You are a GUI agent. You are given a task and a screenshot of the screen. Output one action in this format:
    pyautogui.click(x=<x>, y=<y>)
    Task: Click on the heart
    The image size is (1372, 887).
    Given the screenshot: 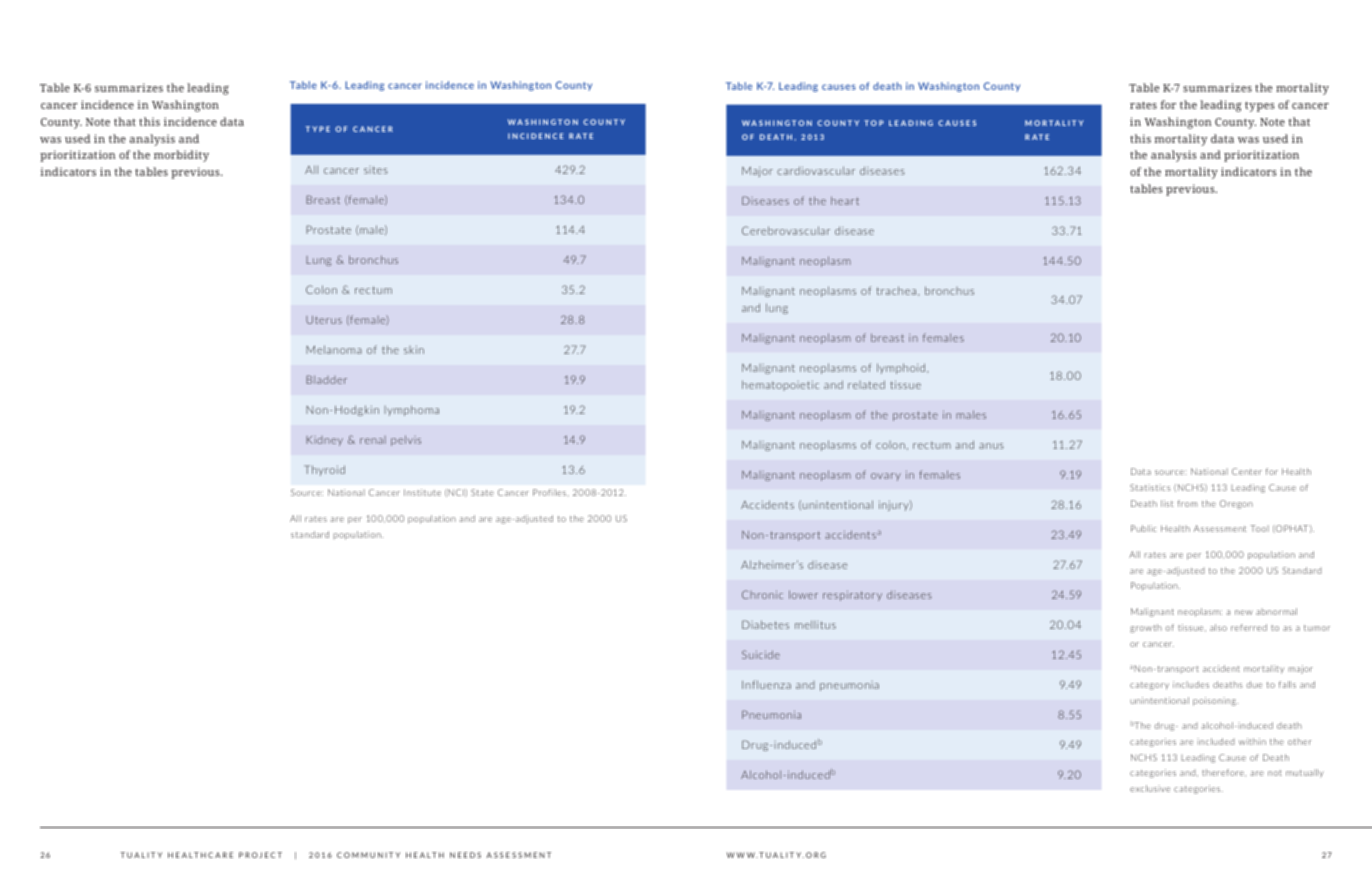 What is the action you would take?
    pyautogui.click(x=845, y=200)
